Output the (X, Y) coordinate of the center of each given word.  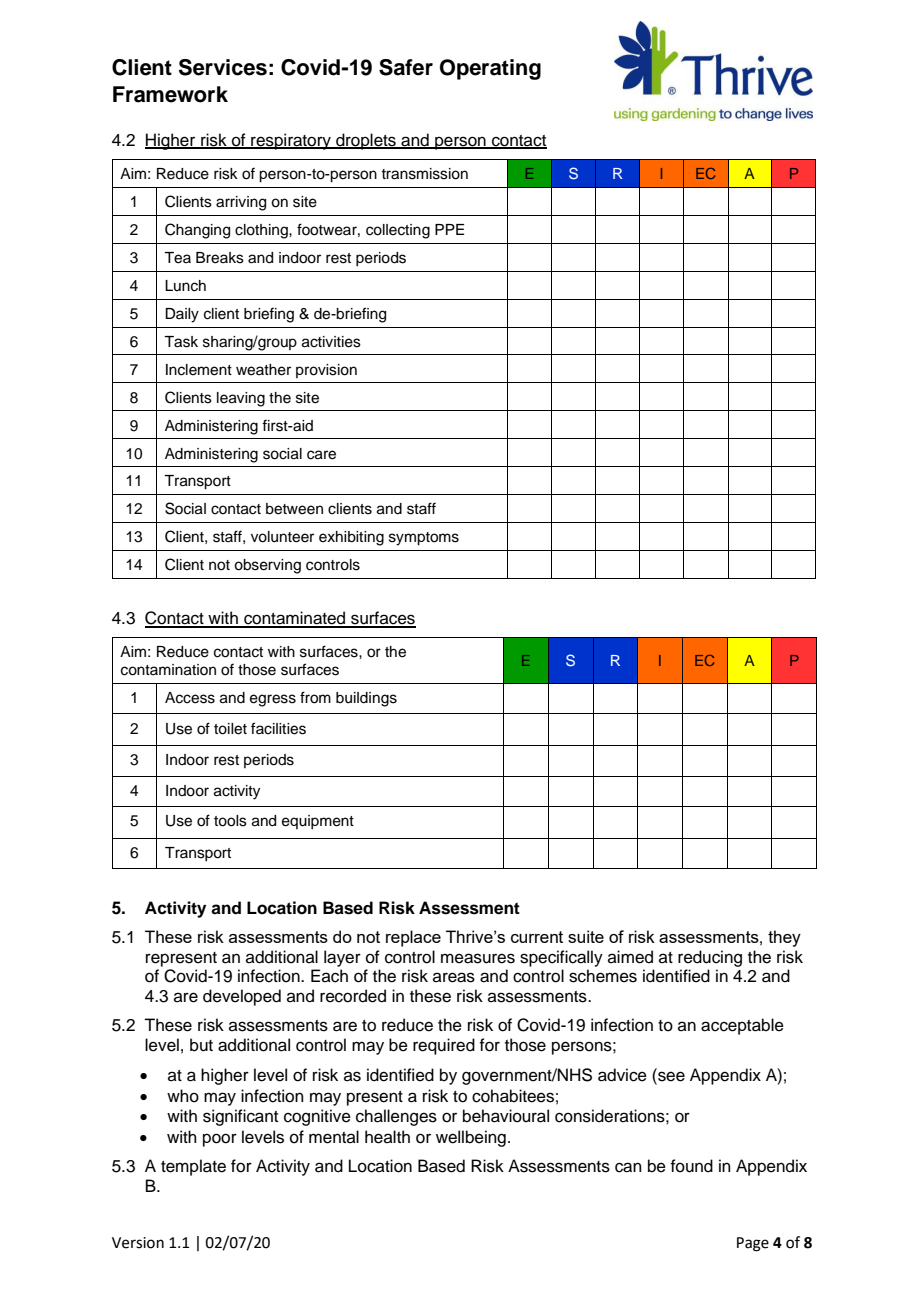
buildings (366, 699)
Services (223, 67)
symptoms (424, 539)
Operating (490, 69)
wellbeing (471, 1138)
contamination (168, 670)
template (193, 1167)
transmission (424, 174)
